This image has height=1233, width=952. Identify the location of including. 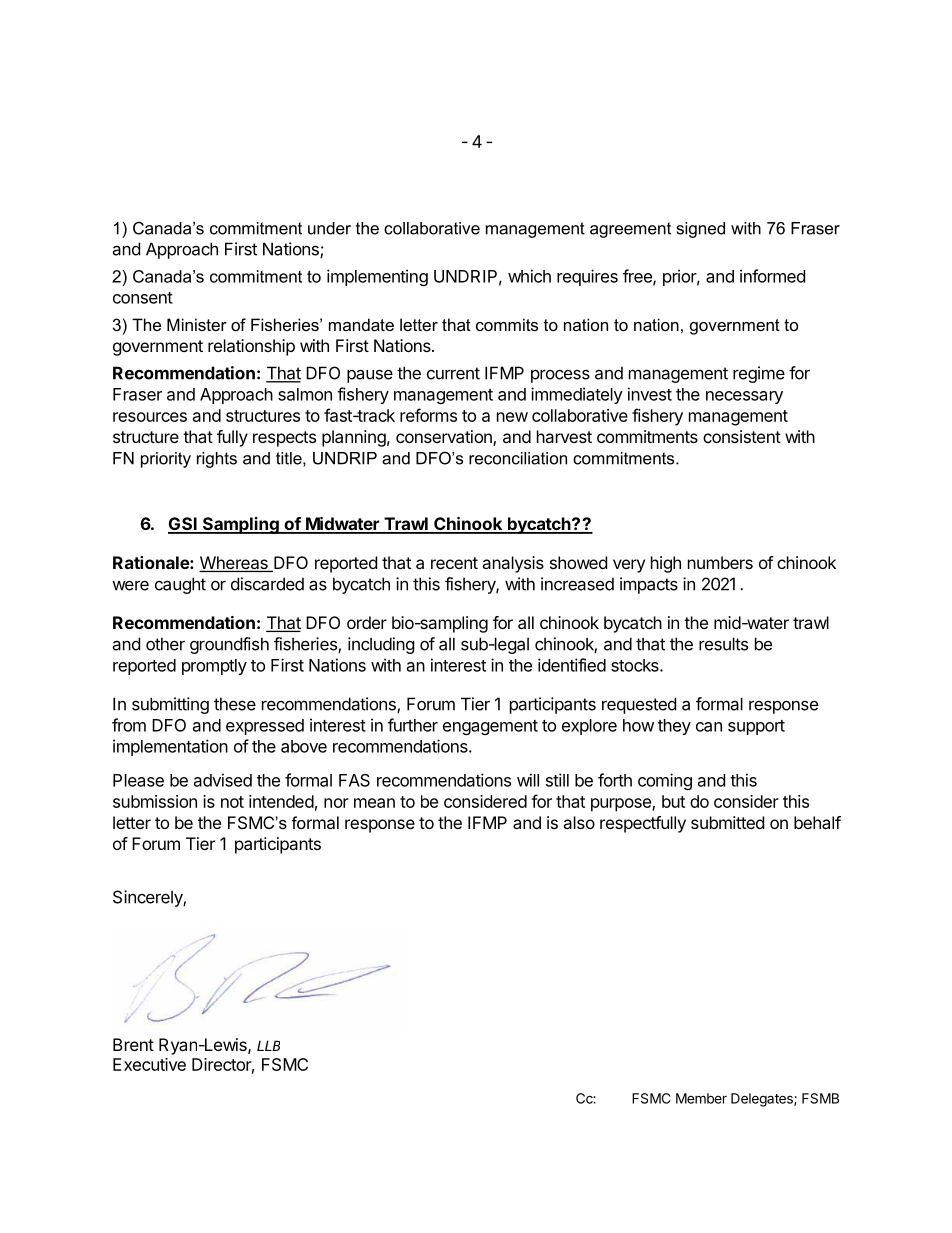
(381, 645).
